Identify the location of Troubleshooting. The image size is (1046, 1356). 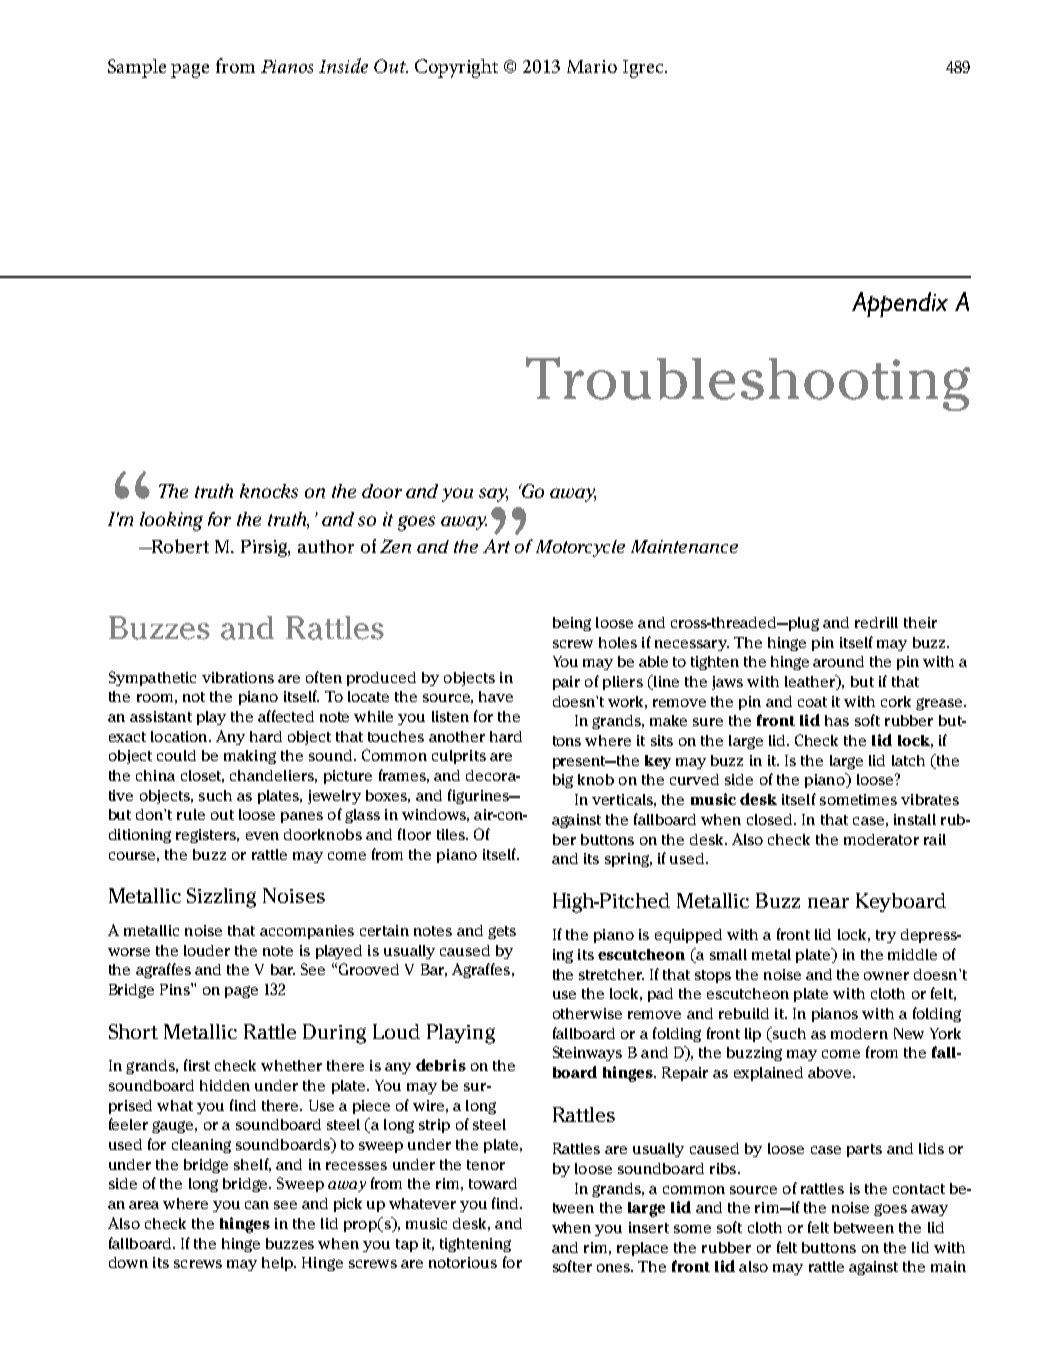
(748, 384).
